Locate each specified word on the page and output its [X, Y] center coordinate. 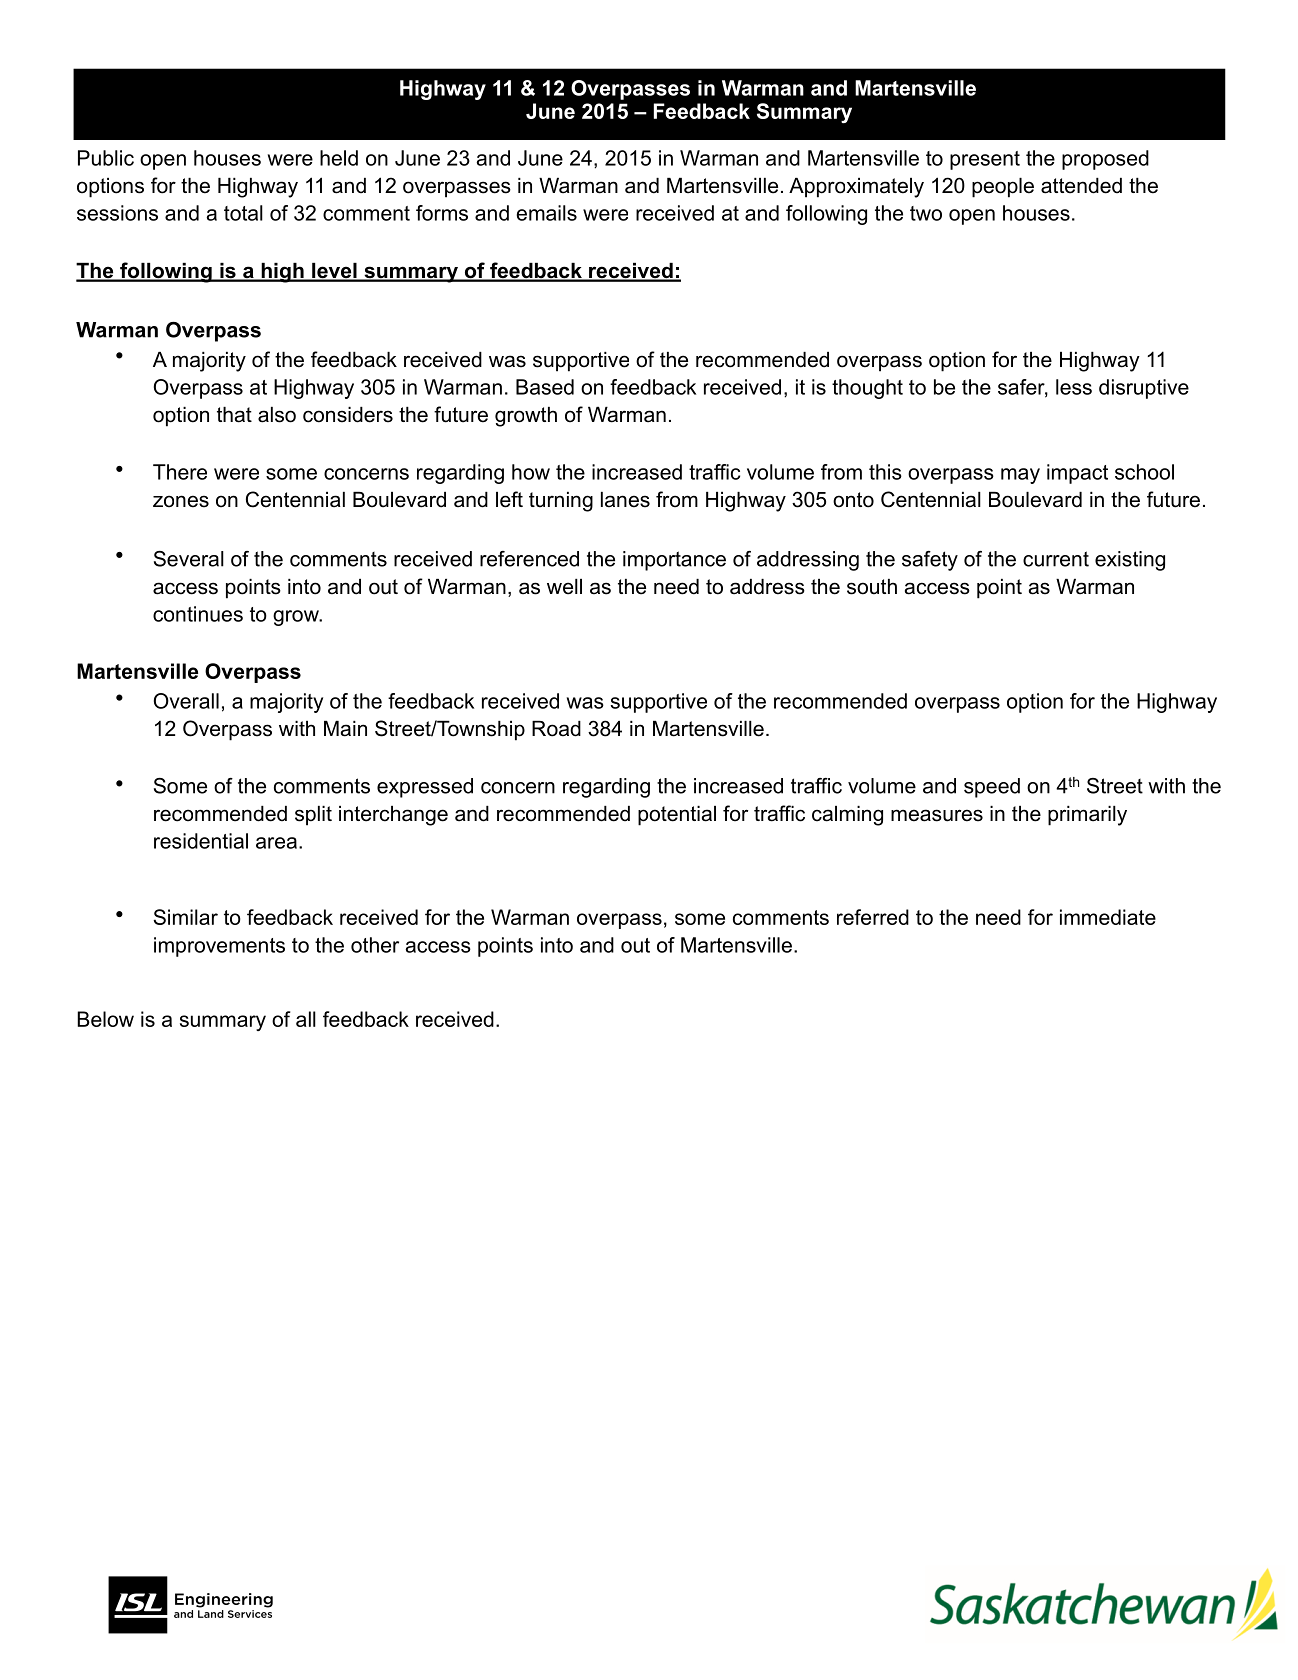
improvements [219, 947]
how [531, 472]
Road [556, 729]
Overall [186, 701]
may [1020, 476]
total [243, 213]
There [180, 472]
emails [546, 213]
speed [992, 788]
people [1003, 188]
